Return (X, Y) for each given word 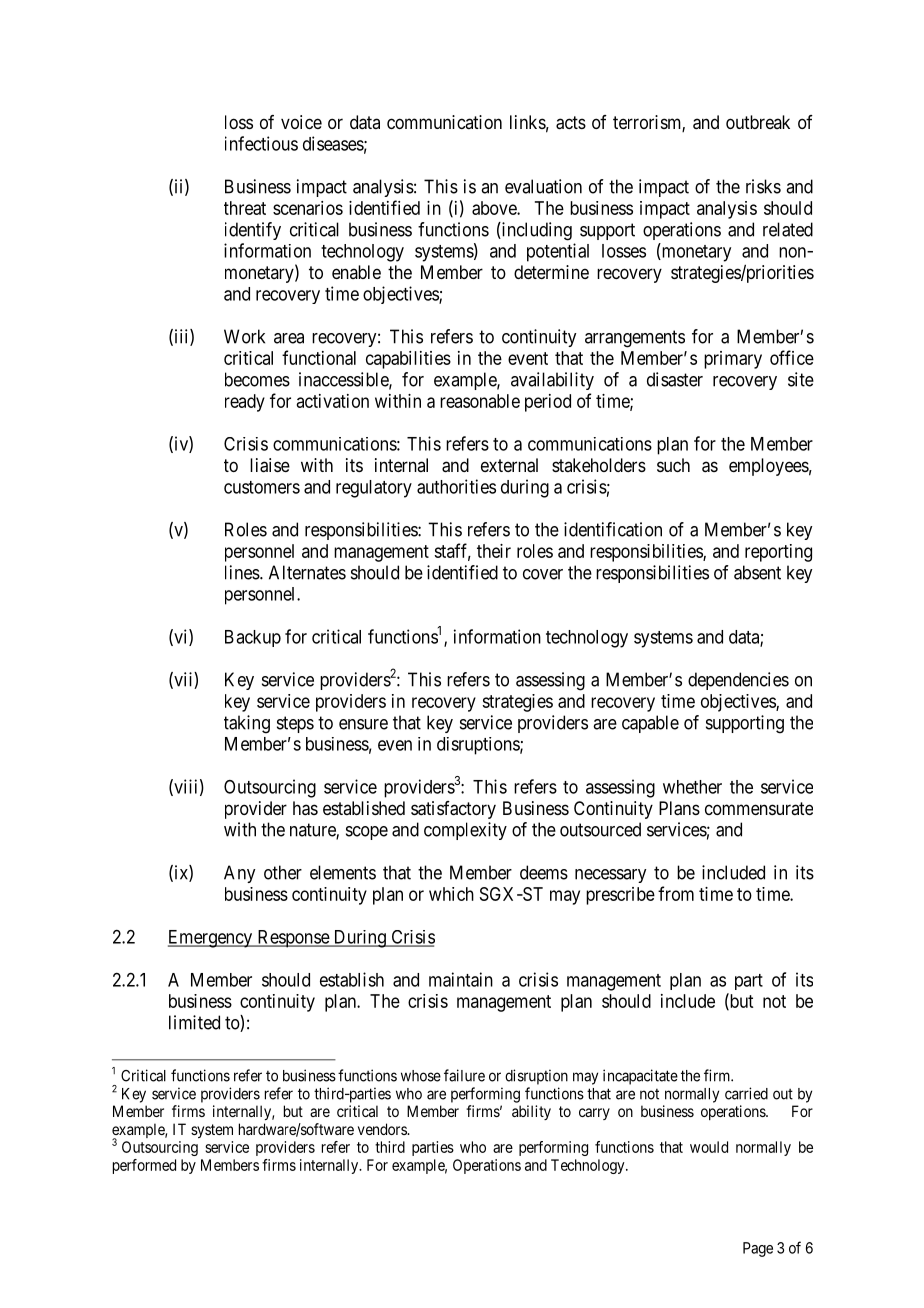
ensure (363, 724)
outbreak (758, 122)
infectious (261, 143)
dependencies (738, 681)
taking (247, 724)
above (495, 208)
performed (144, 1166)
